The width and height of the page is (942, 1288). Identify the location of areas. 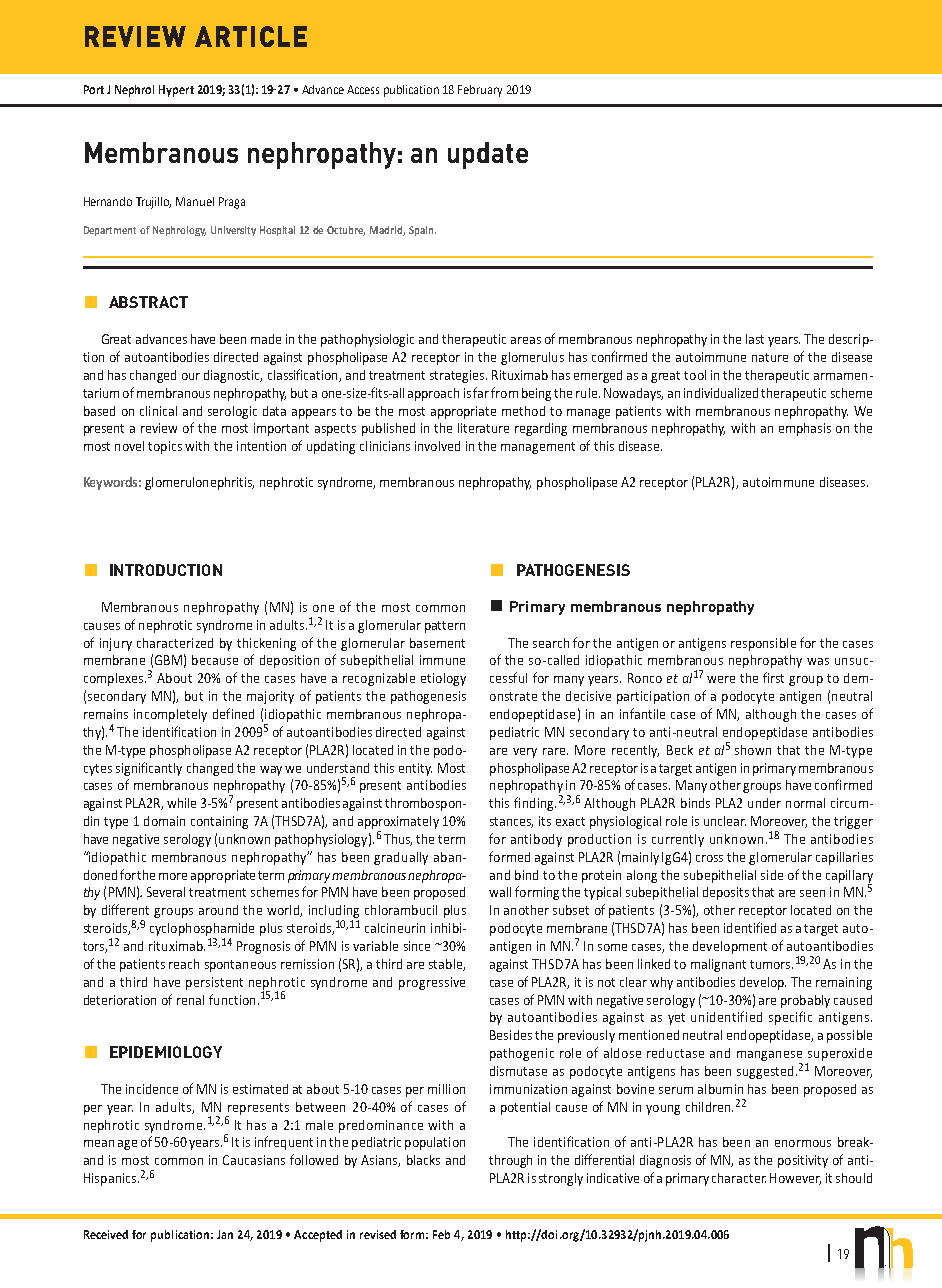
(526, 340).
